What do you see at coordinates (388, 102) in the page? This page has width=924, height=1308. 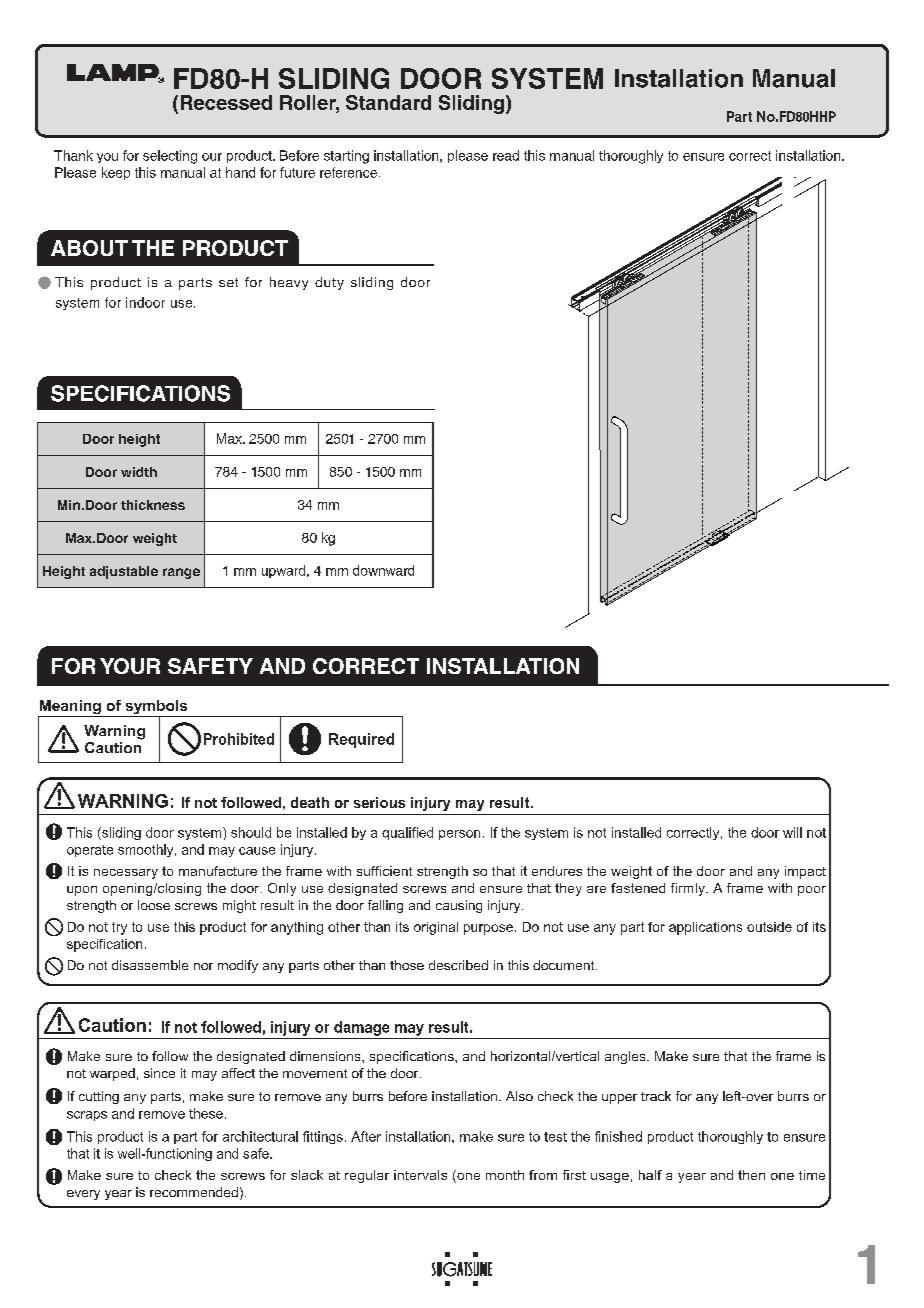 I see `Standard` at bounding box center [388, 102].
